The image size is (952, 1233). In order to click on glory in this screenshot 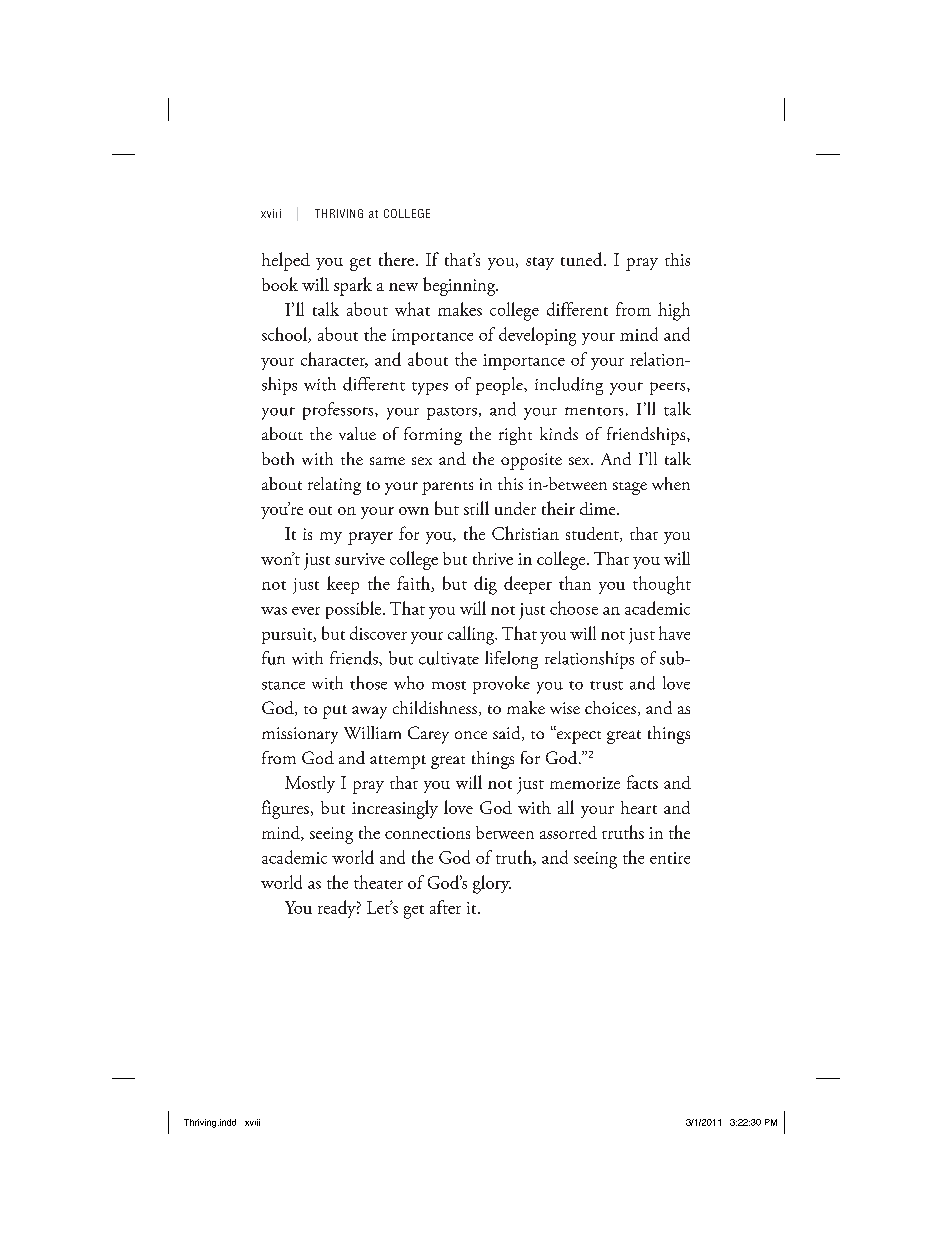, I will do `click(492, 884)`.
